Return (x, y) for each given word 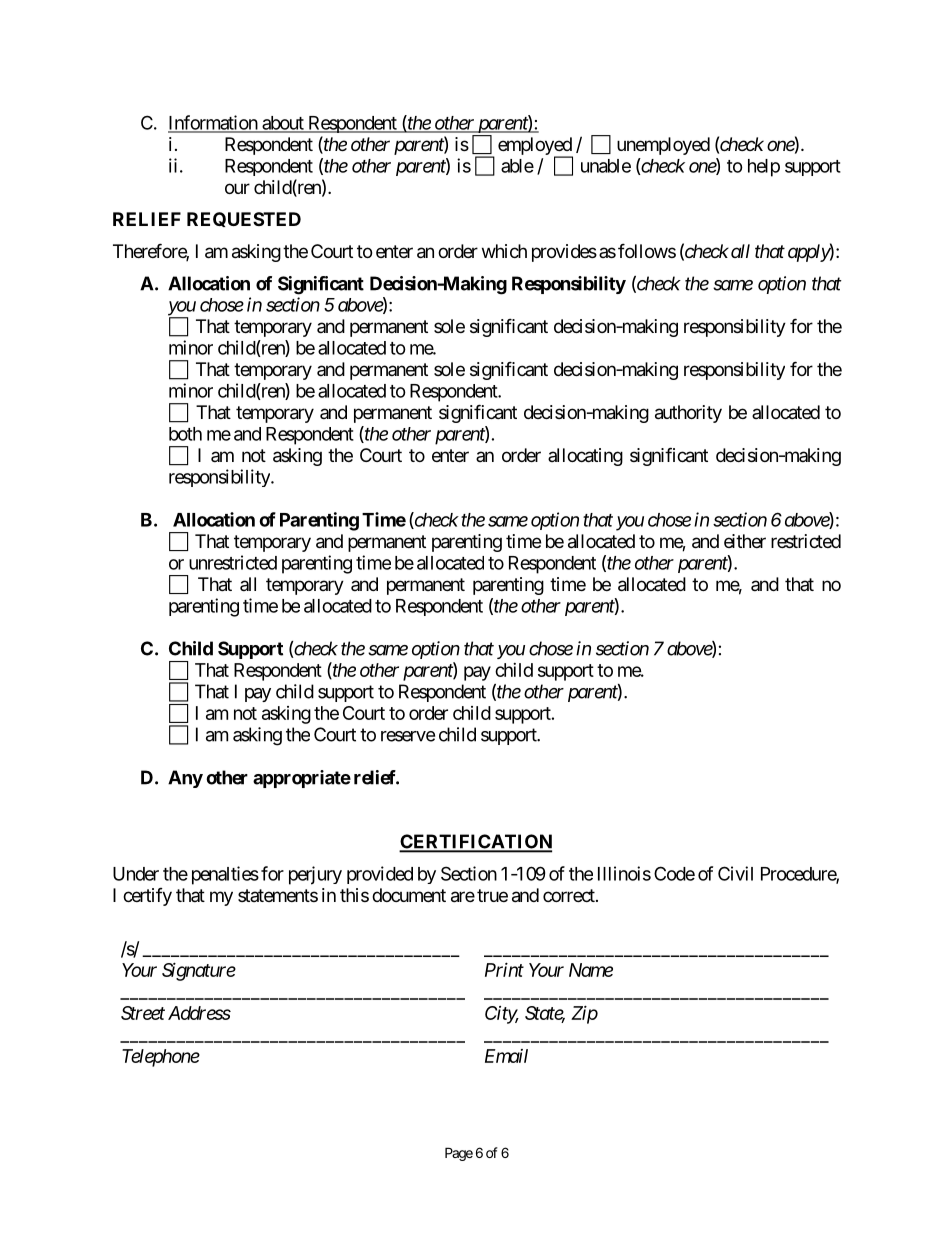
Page (459, 1154)
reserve (408, 736)
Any (185, 779)
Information (213, 123)
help (764, 168)
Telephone (161, 1058)
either (745, 541)
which (504, 251)
